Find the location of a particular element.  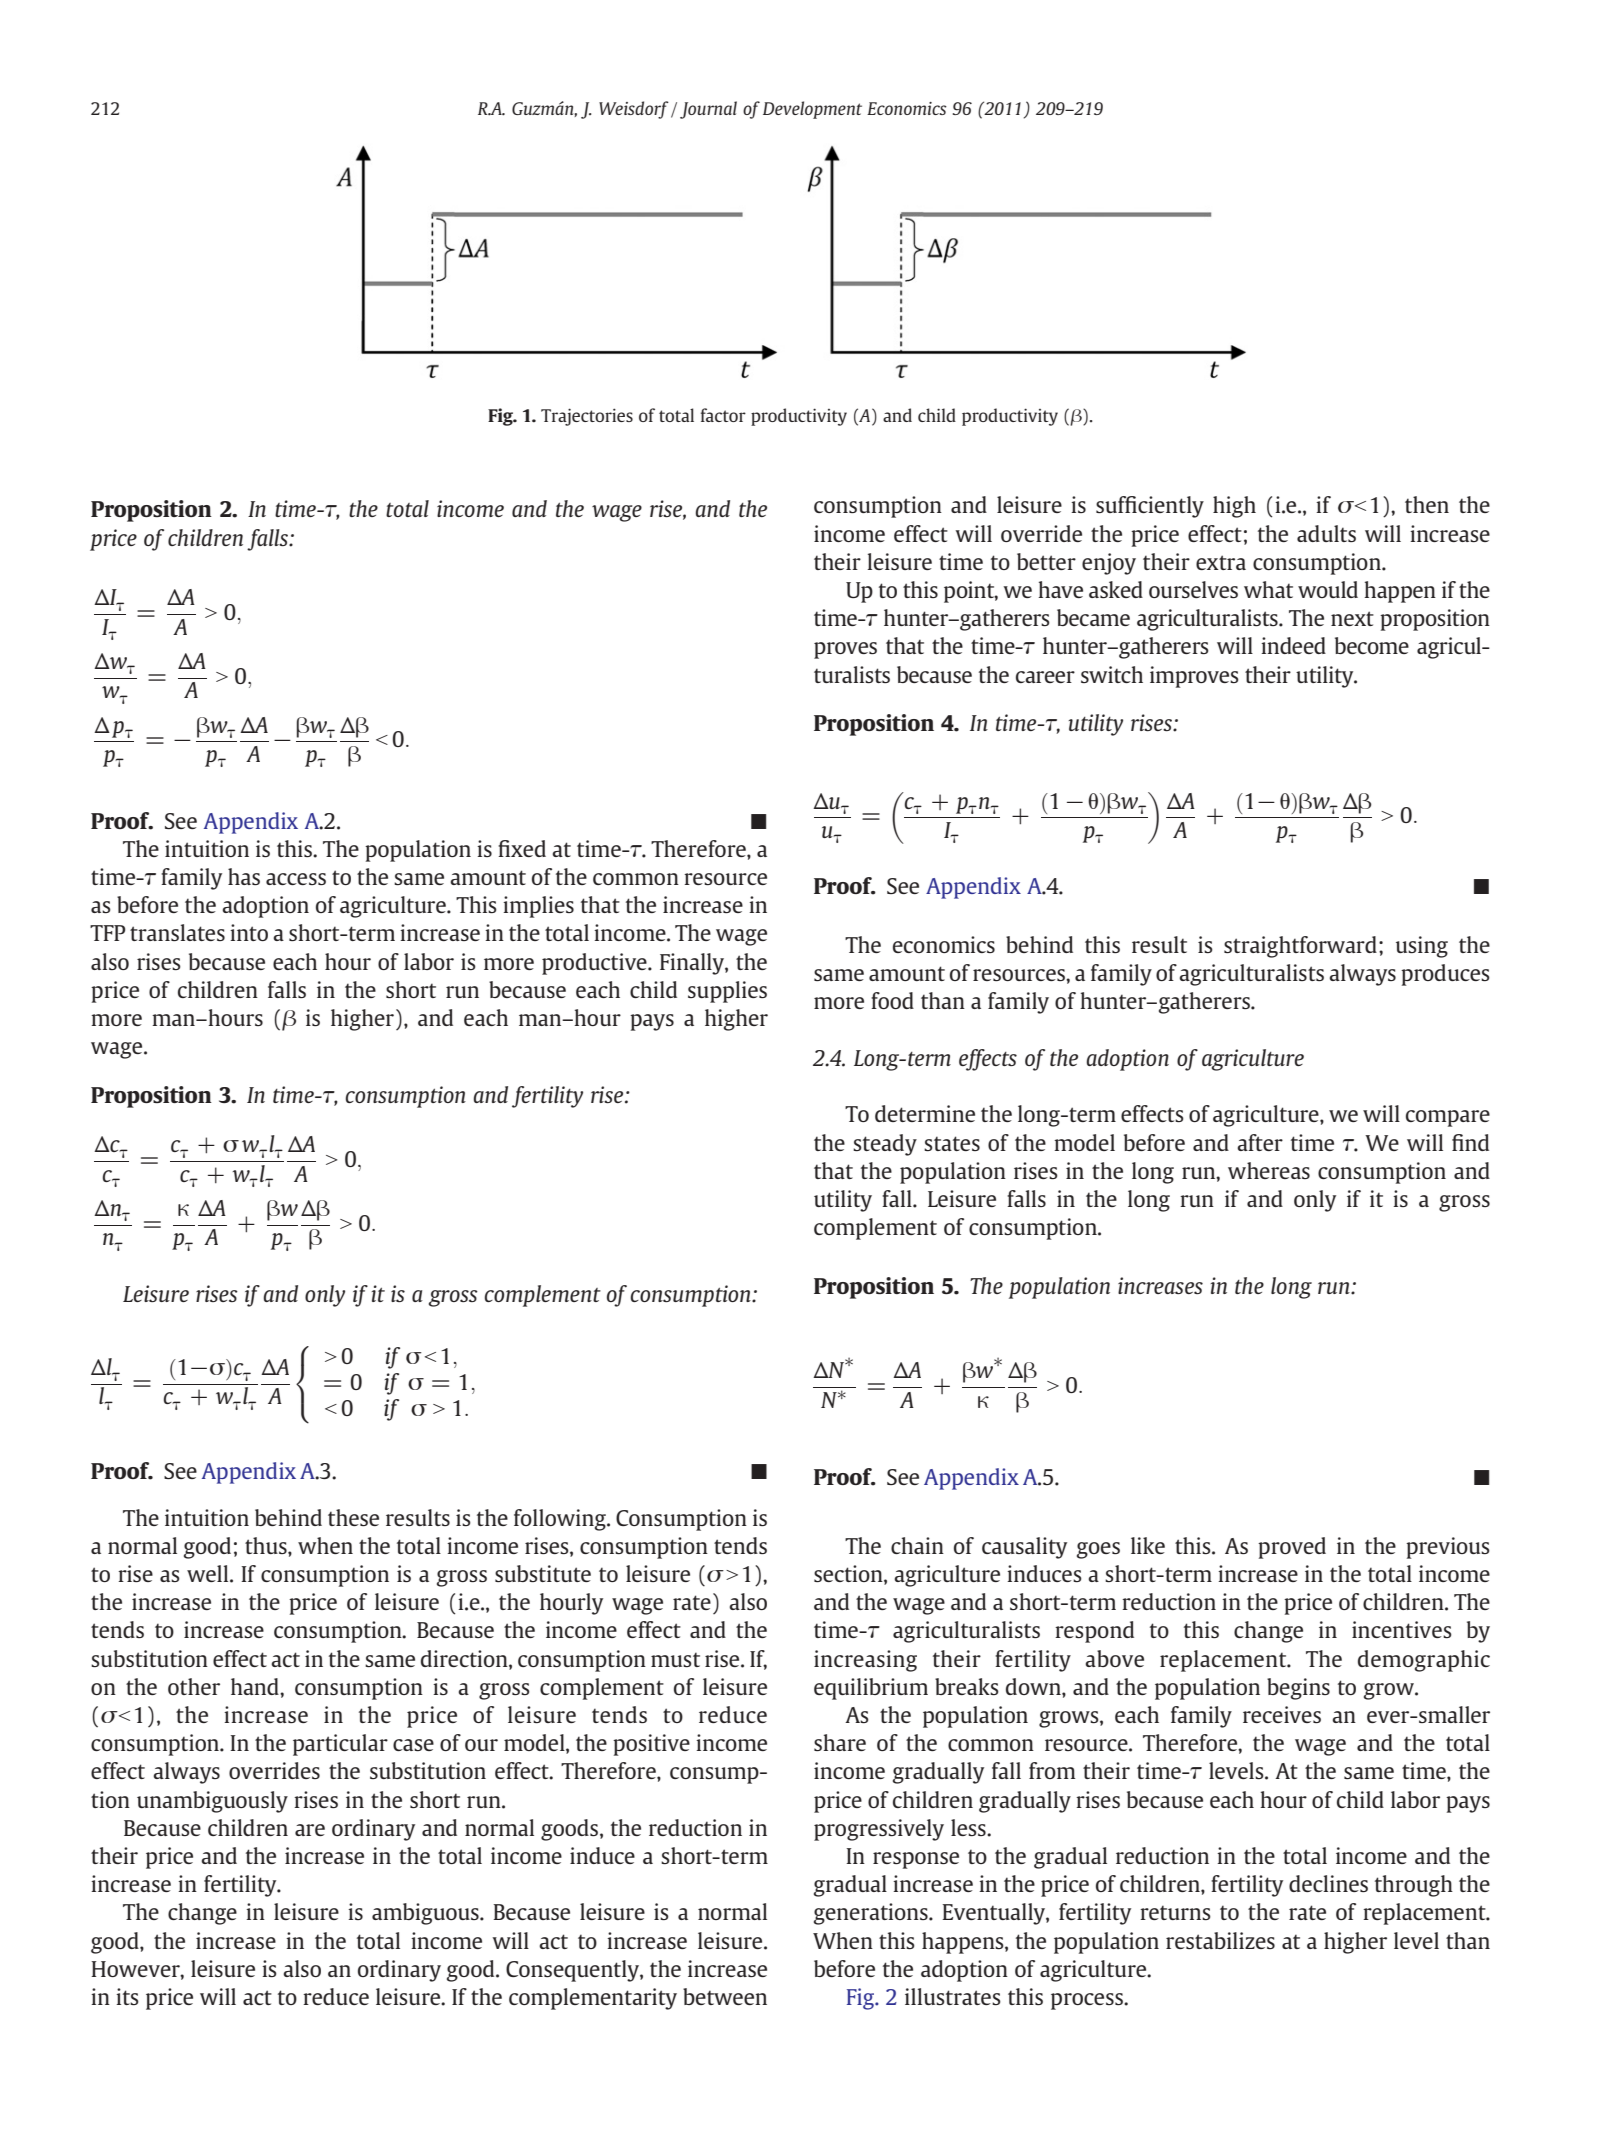

has is located at coordinates (244, 876).
